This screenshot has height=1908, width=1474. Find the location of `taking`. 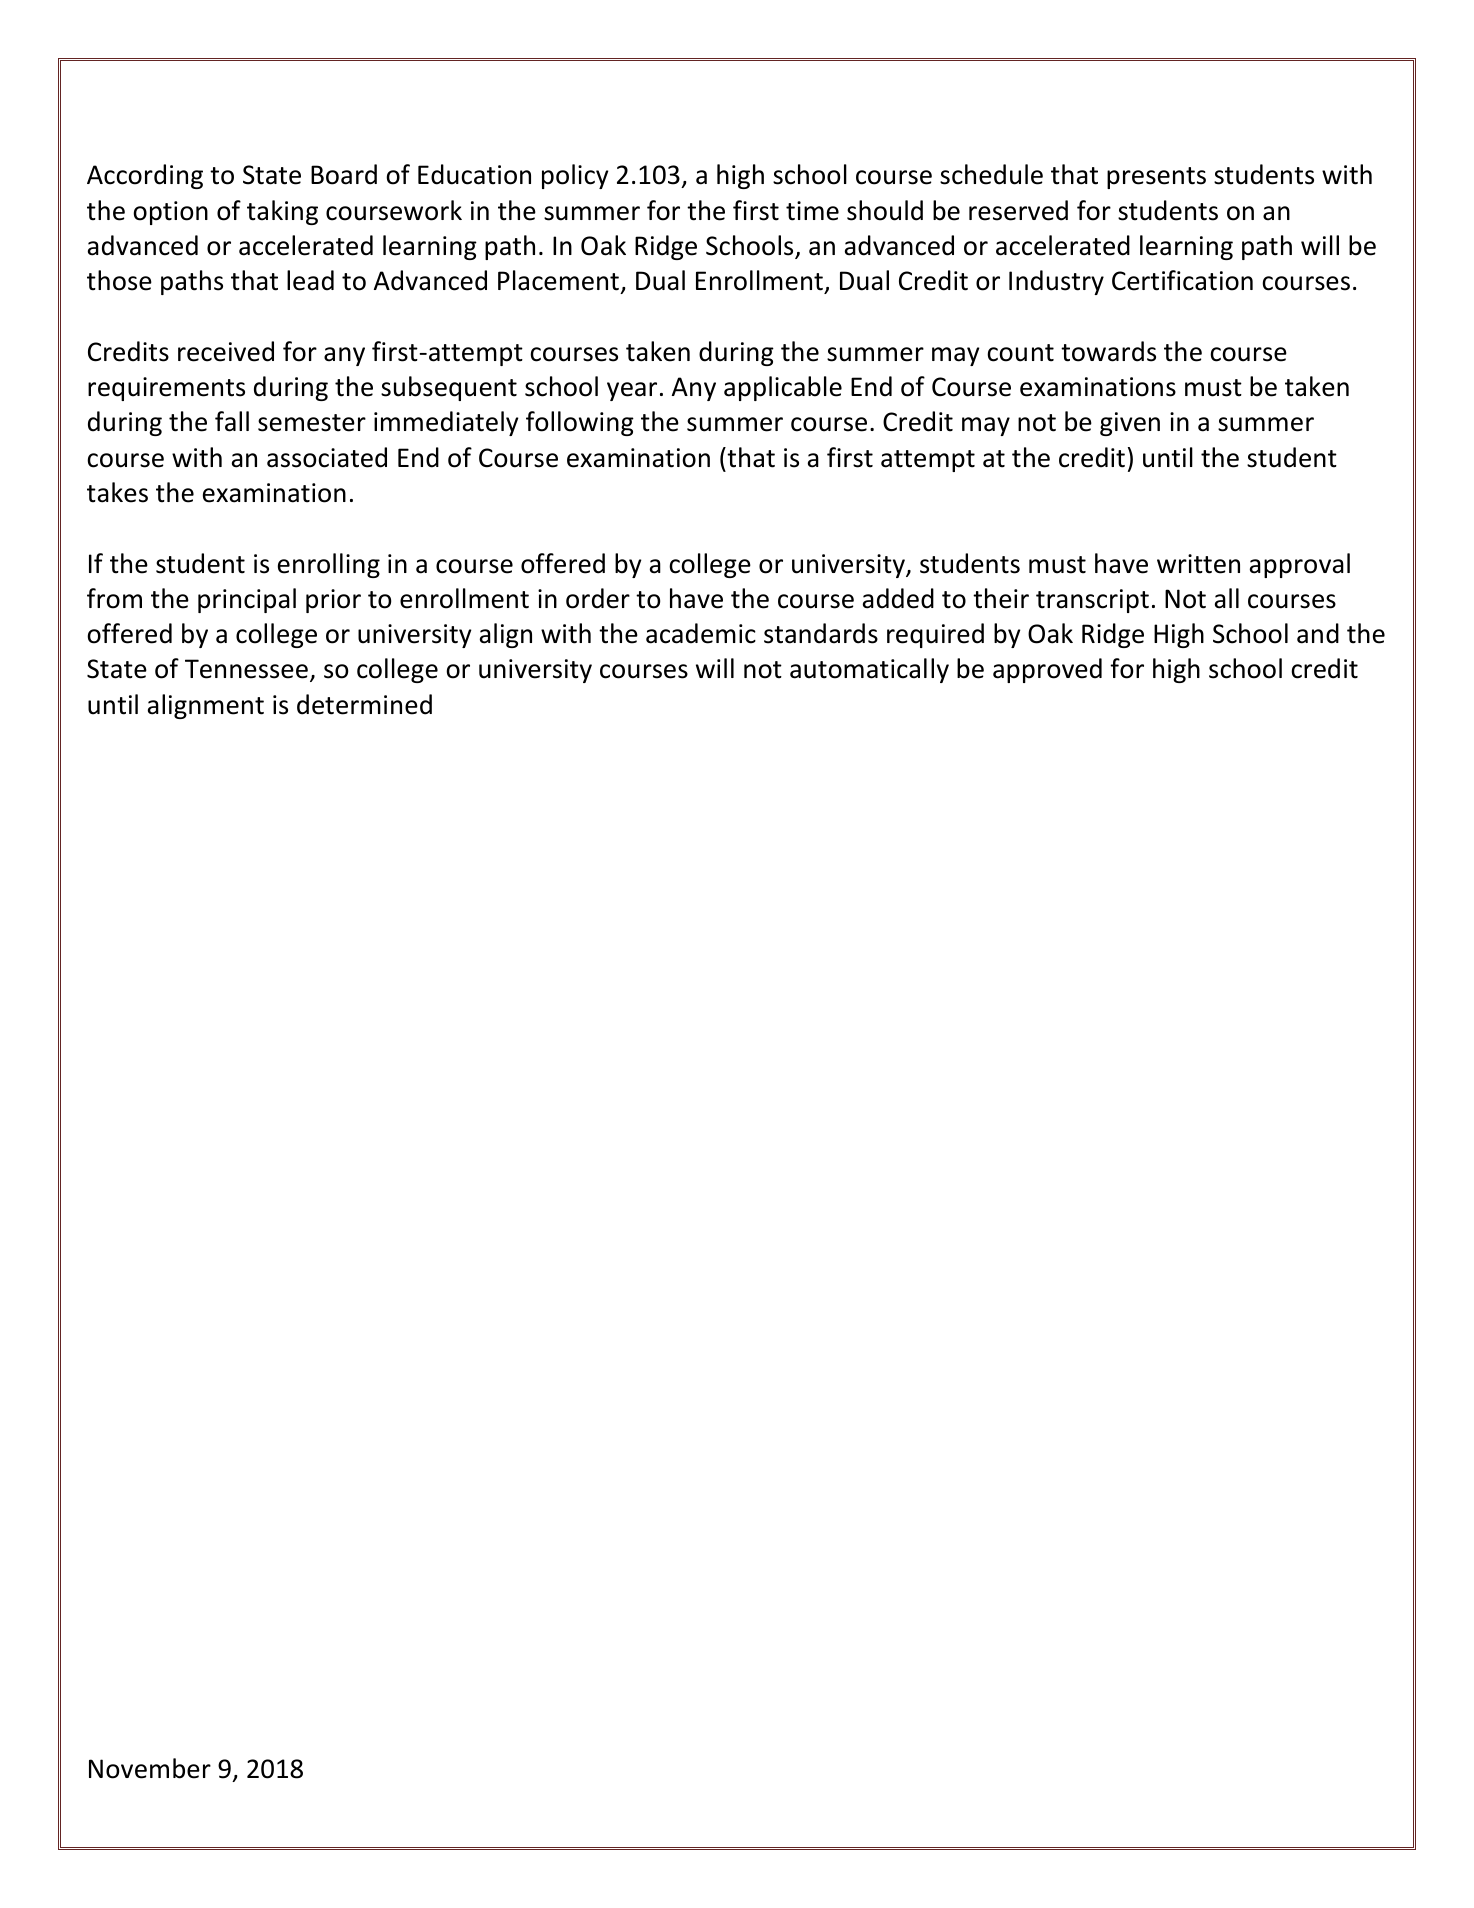

taking is located at coordinates (282, 212).
